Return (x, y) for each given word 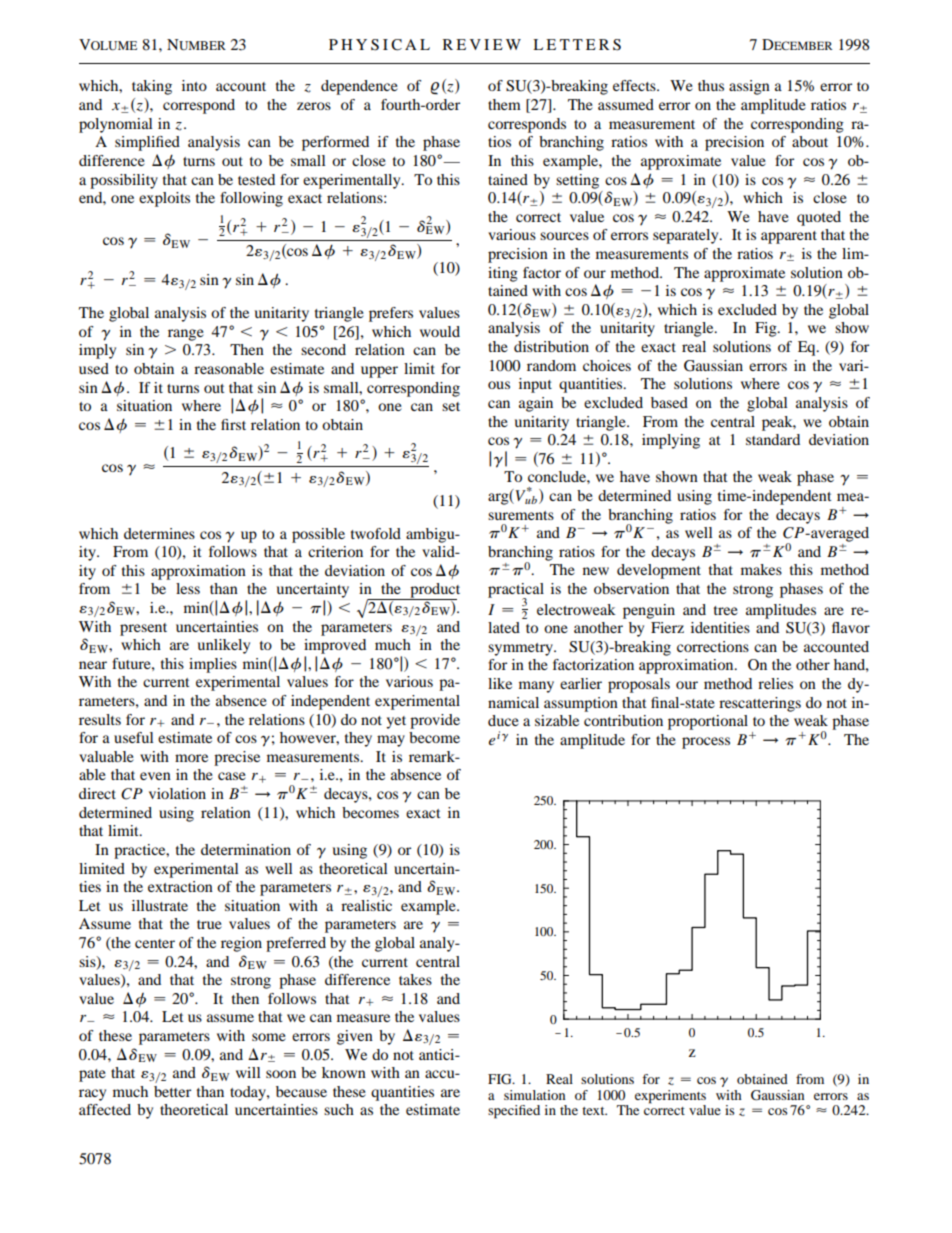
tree (726, 610)
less (188, 588)
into (194, 85)
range (186, 335)
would (440, 331)
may (391, 741)
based (669, 402)
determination (246, 849)
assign (749, 87)
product (434, 591)
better (172, 1091)
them (504, 104)
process (706, 743)
